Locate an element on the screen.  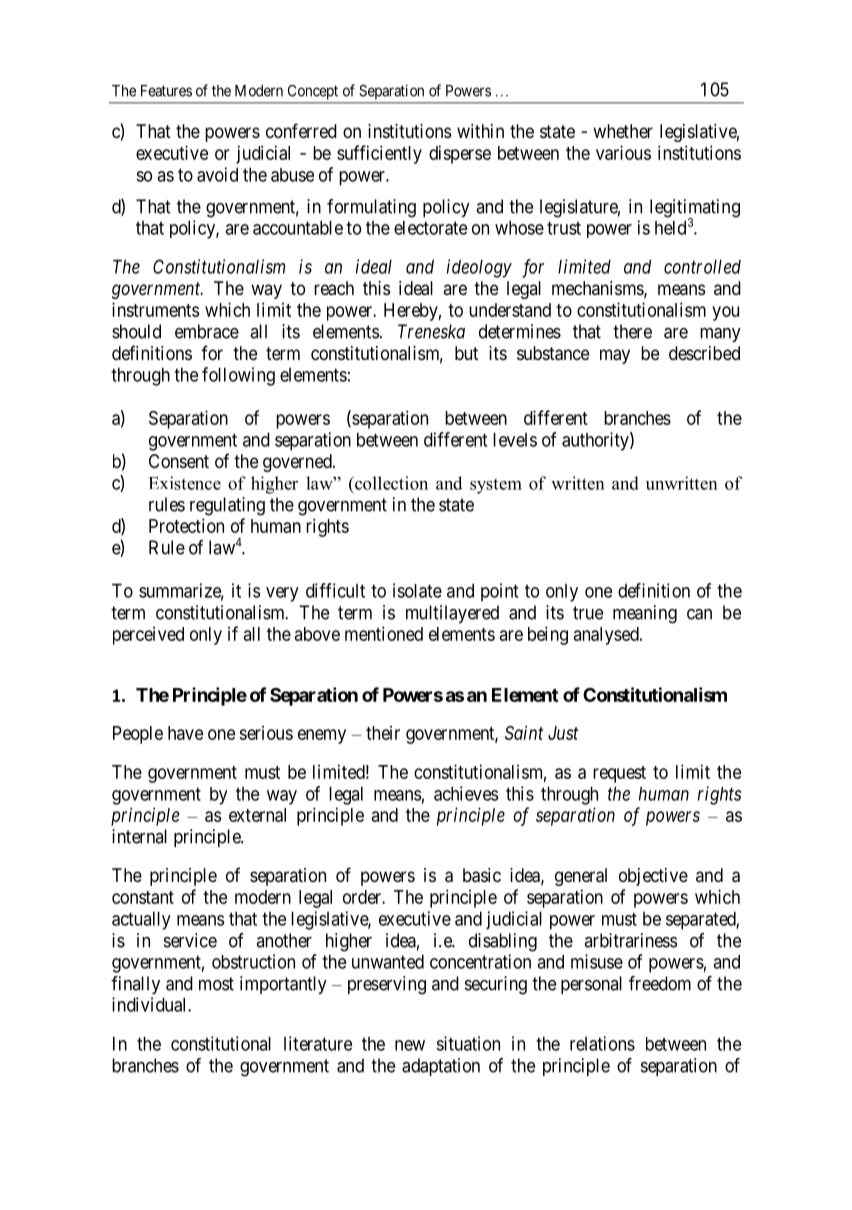
relations is located at coordinates (602, 1043).
